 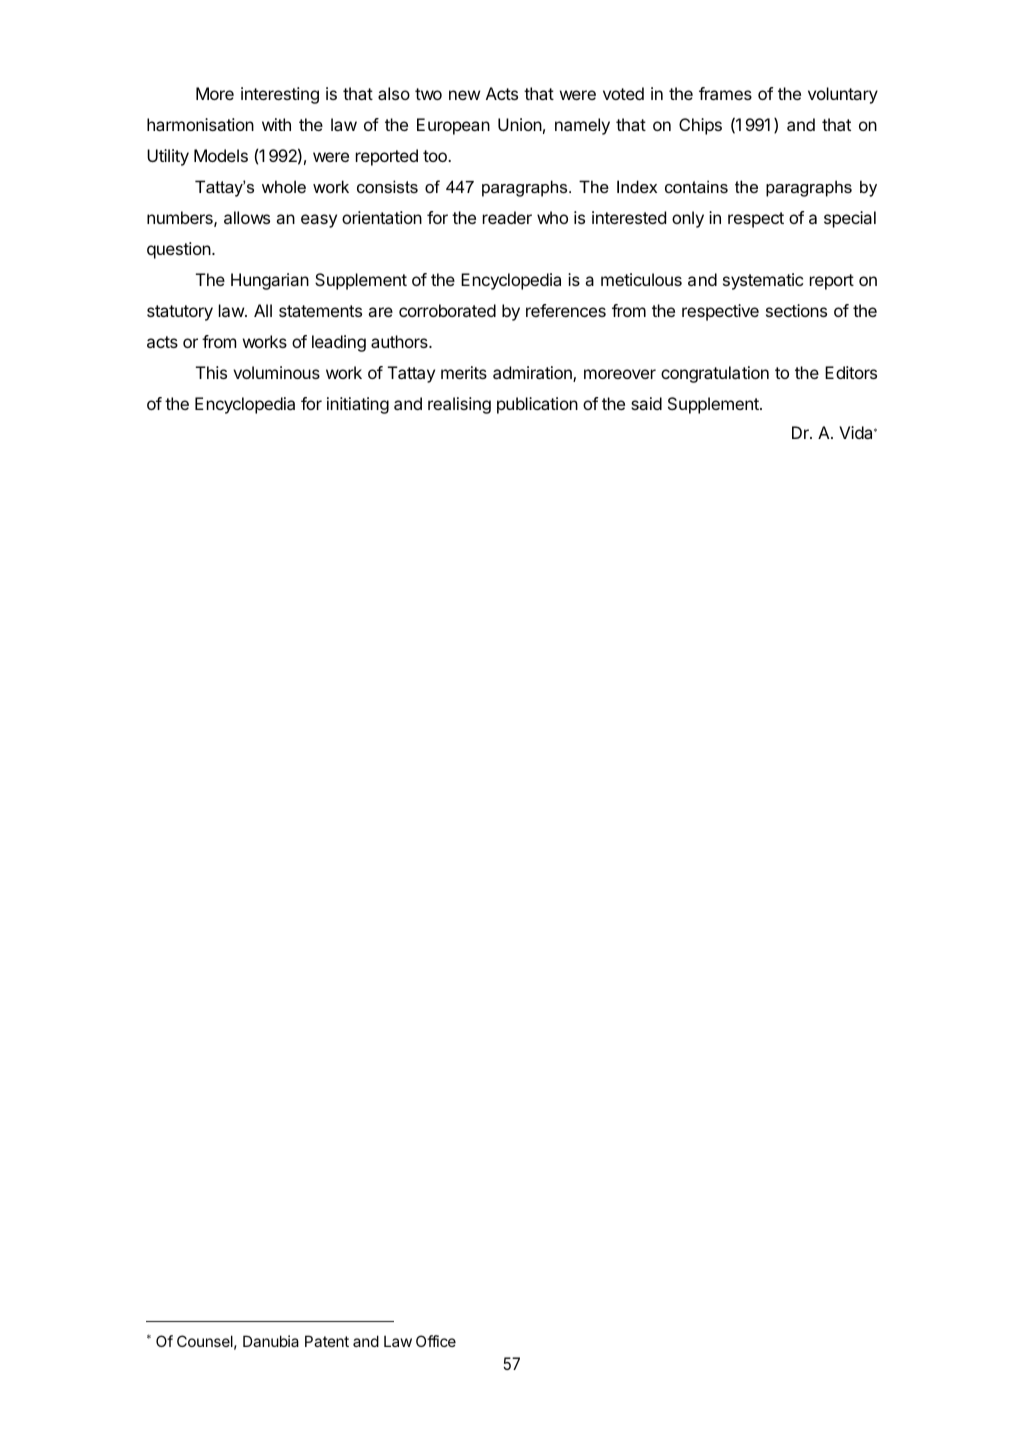 What do you see at coordinates (276, 124) in the screenshot?
I see `with` at bounding box center [276, 124].
